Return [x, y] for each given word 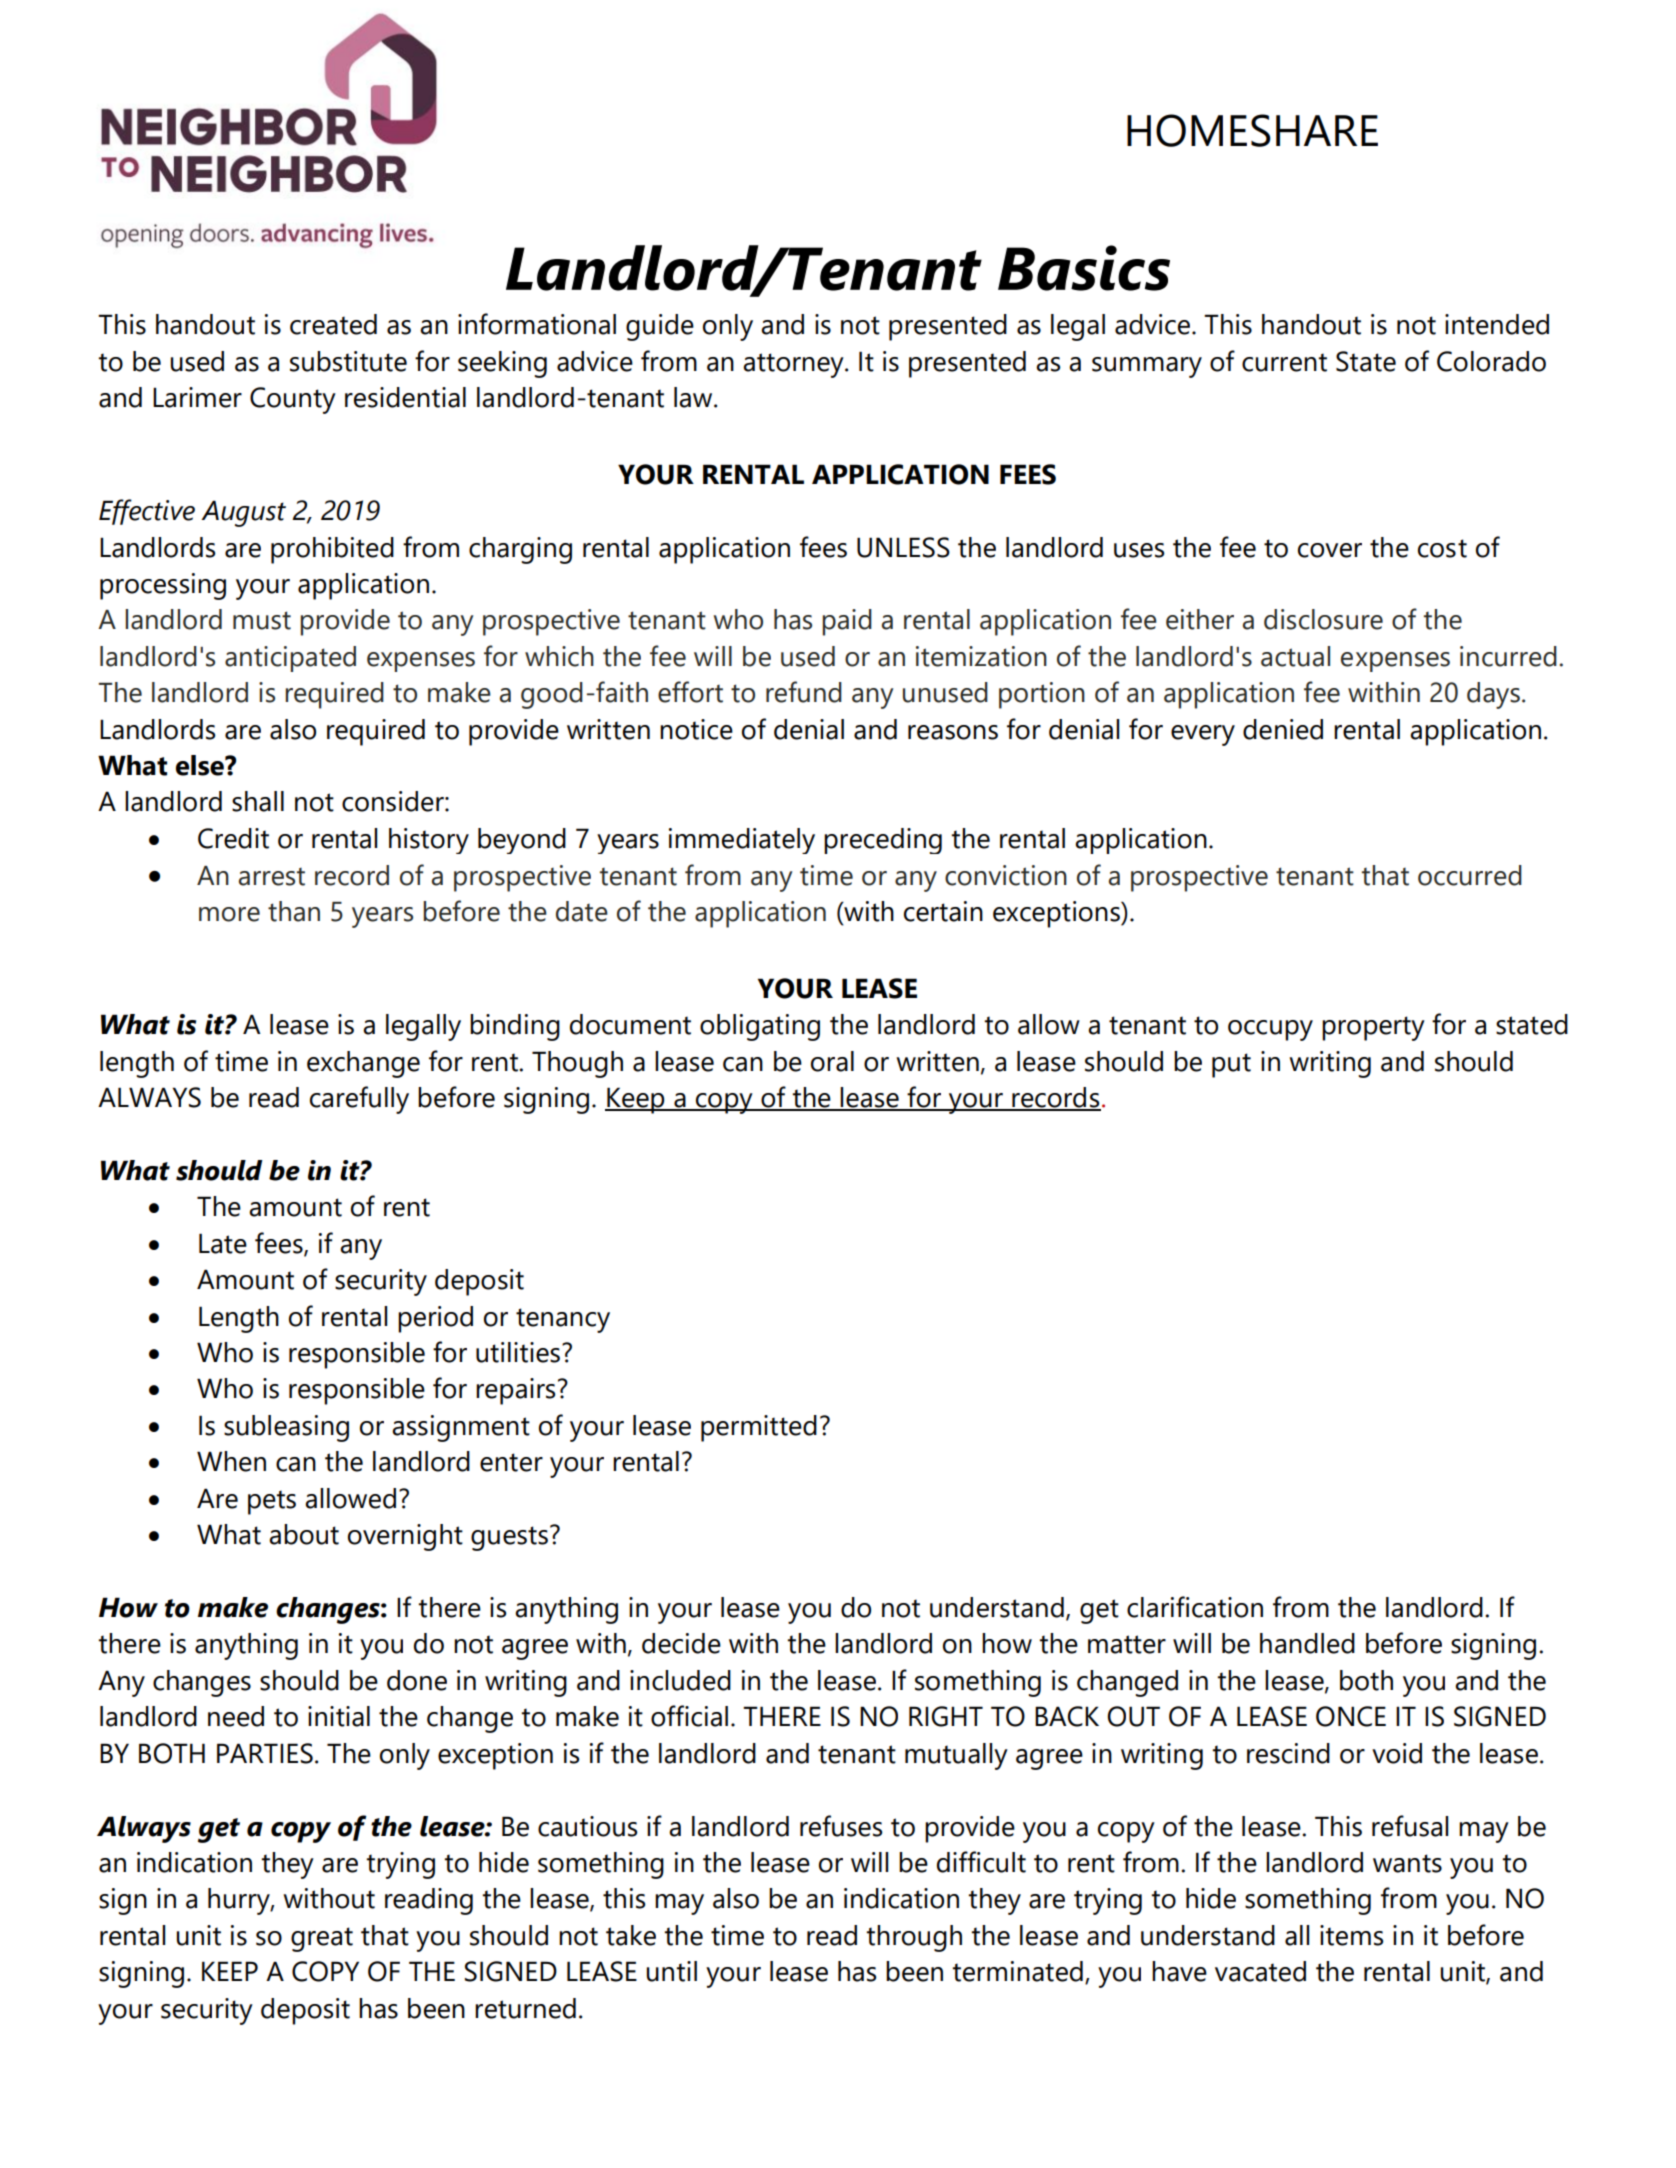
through [914, 1938]
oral [832, 1061]
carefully [359, 1100]
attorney [794, 365]
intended [1497, 324]
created [333, 324]
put [1231, 1065]
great [322, 1939]
